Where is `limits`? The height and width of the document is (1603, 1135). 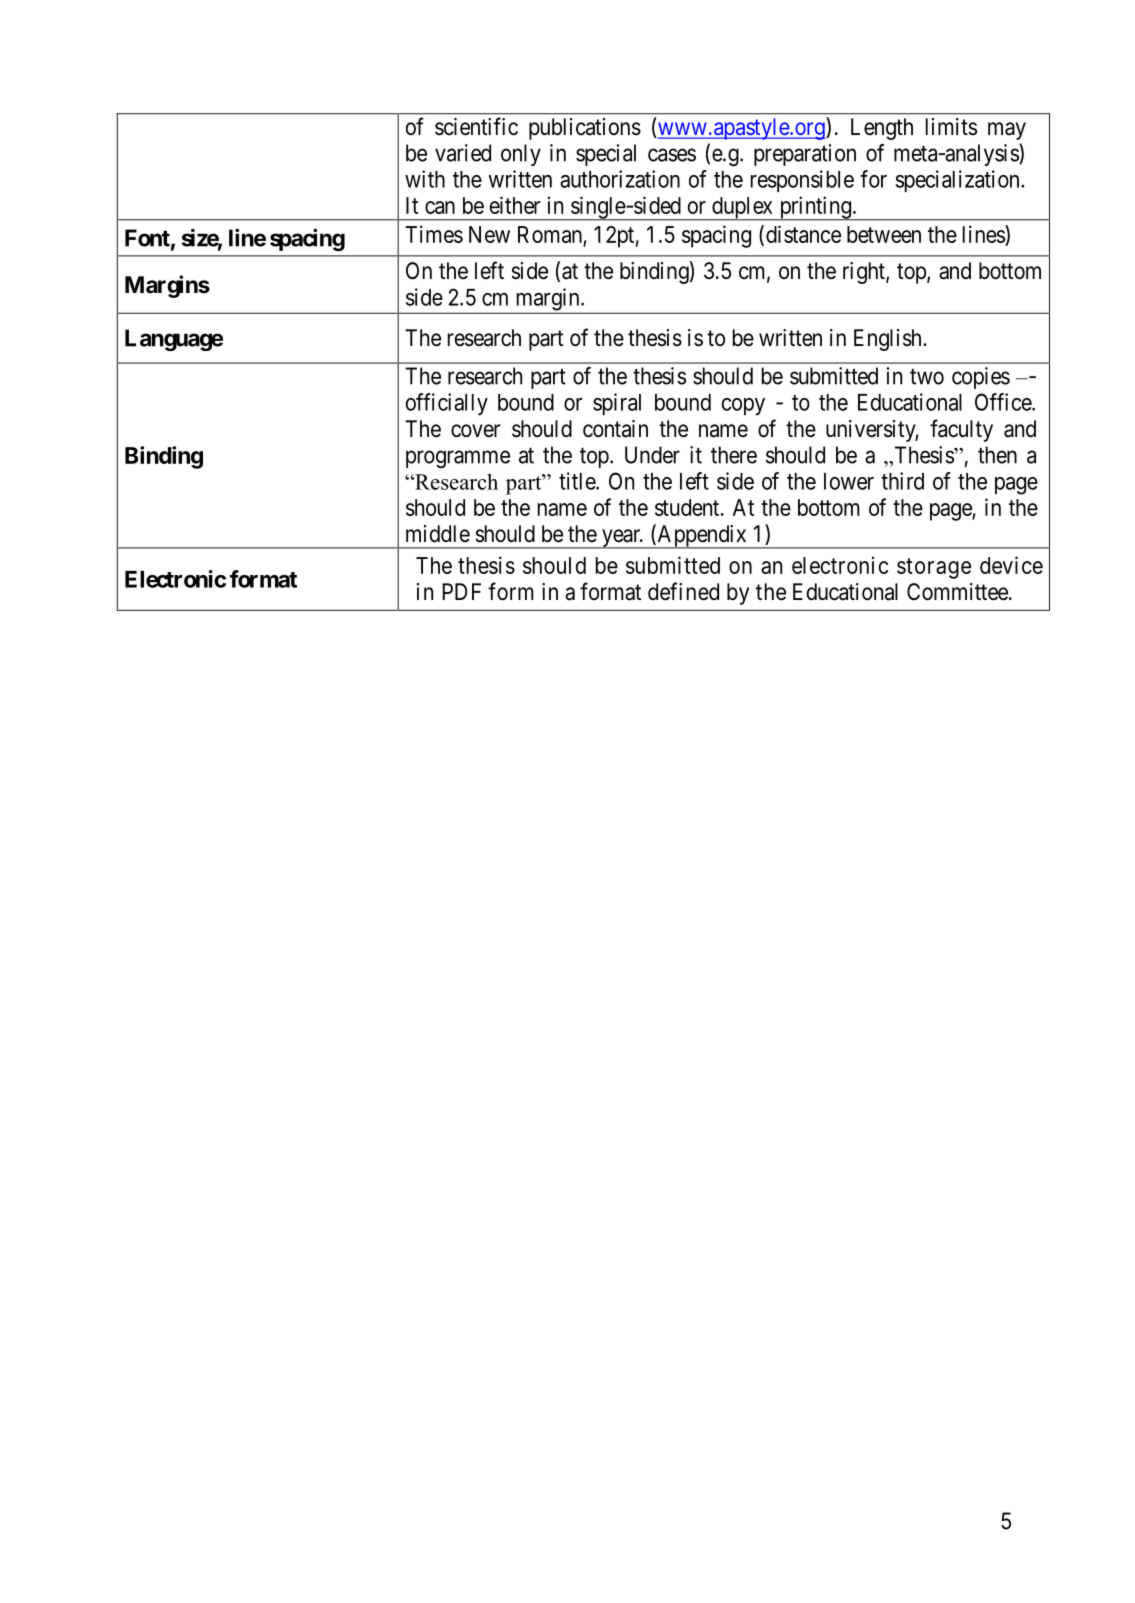 limits is located at coordinates (951, 127).
